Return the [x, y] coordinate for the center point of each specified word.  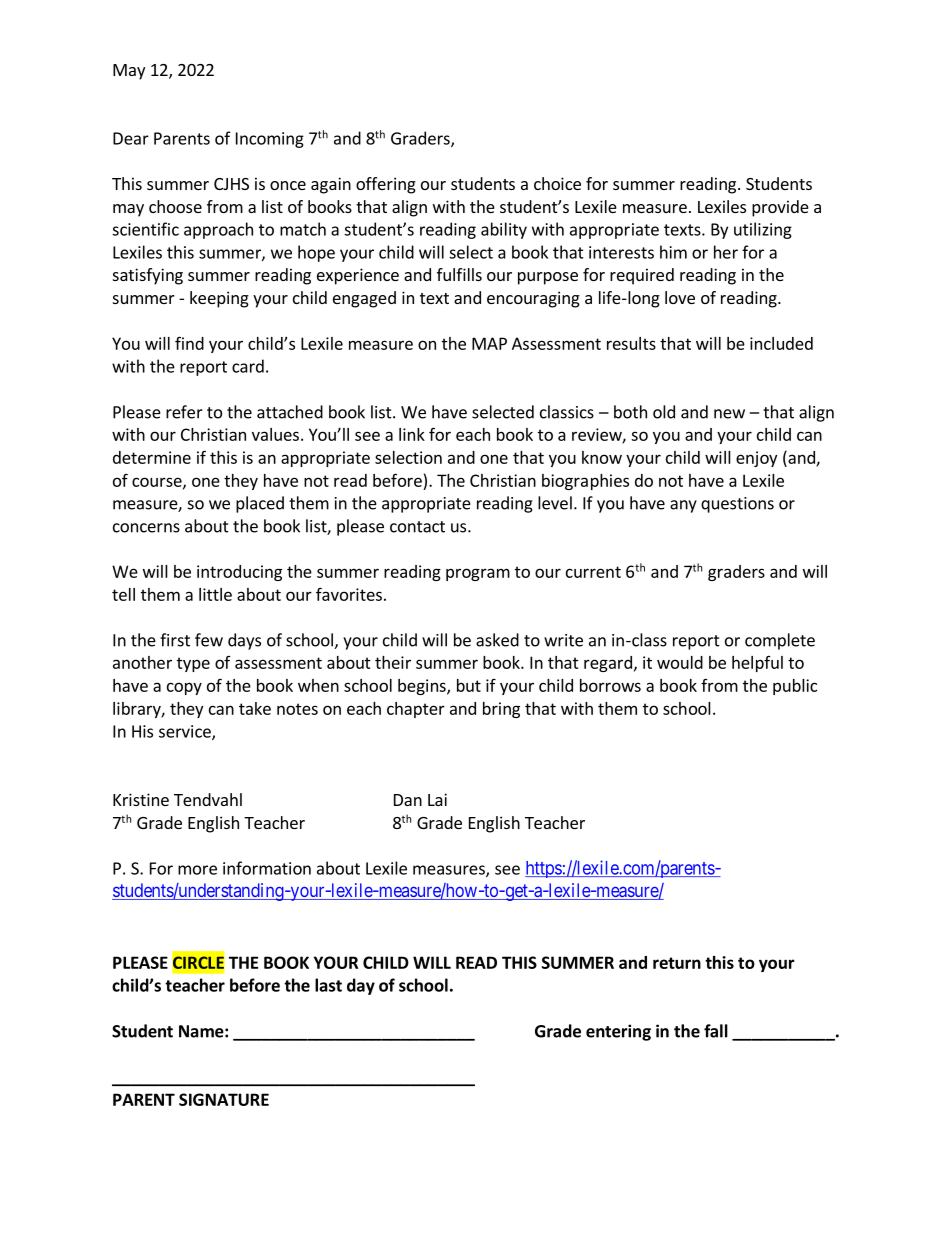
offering [386, 185]
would [680, 662]
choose [175, 206]
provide [780, 208]
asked [497, 640]
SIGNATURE [224, 1099]
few [209, 640]
